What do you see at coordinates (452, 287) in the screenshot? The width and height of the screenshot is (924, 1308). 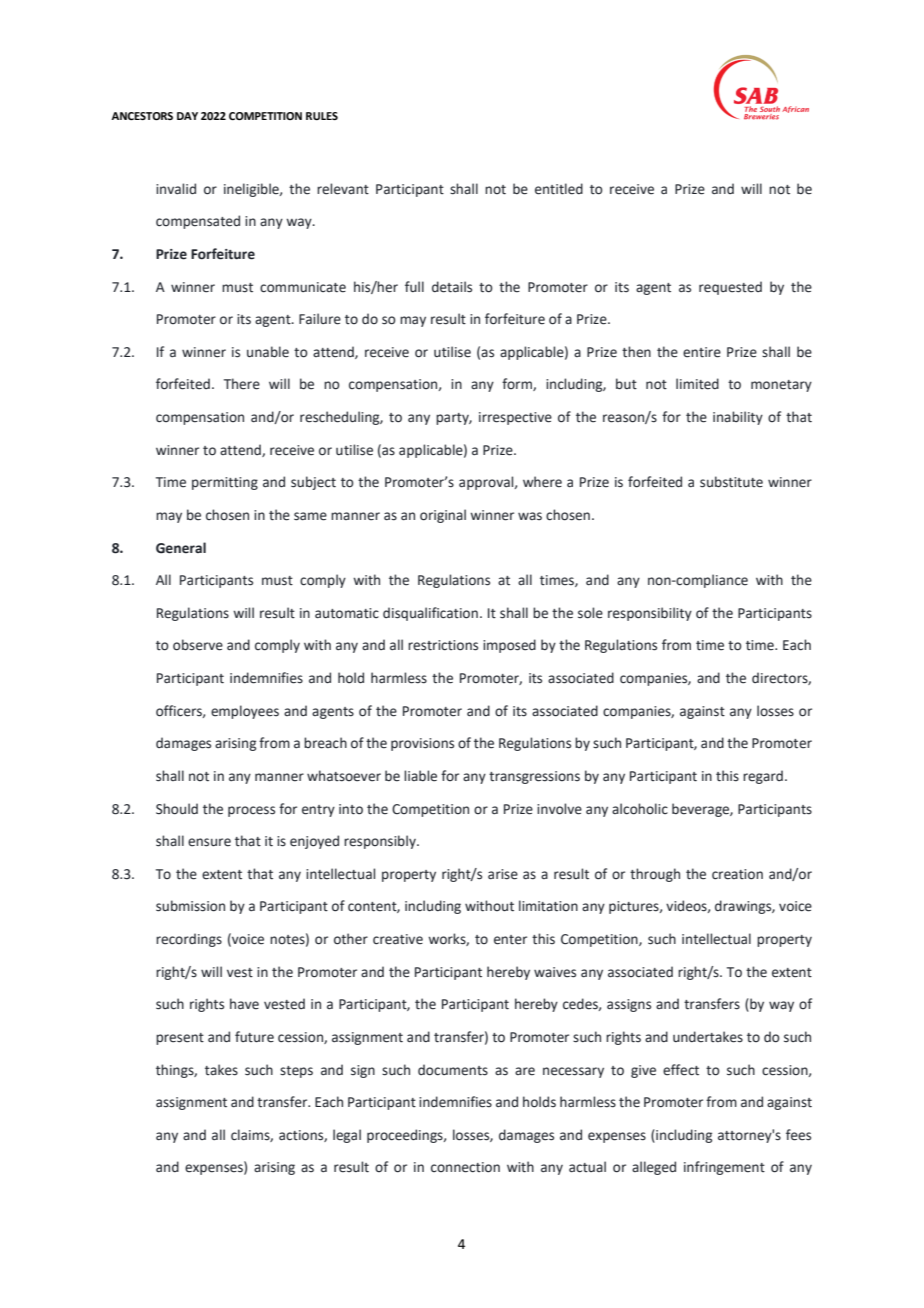 I see `details` at bounding box center [452, 287].
